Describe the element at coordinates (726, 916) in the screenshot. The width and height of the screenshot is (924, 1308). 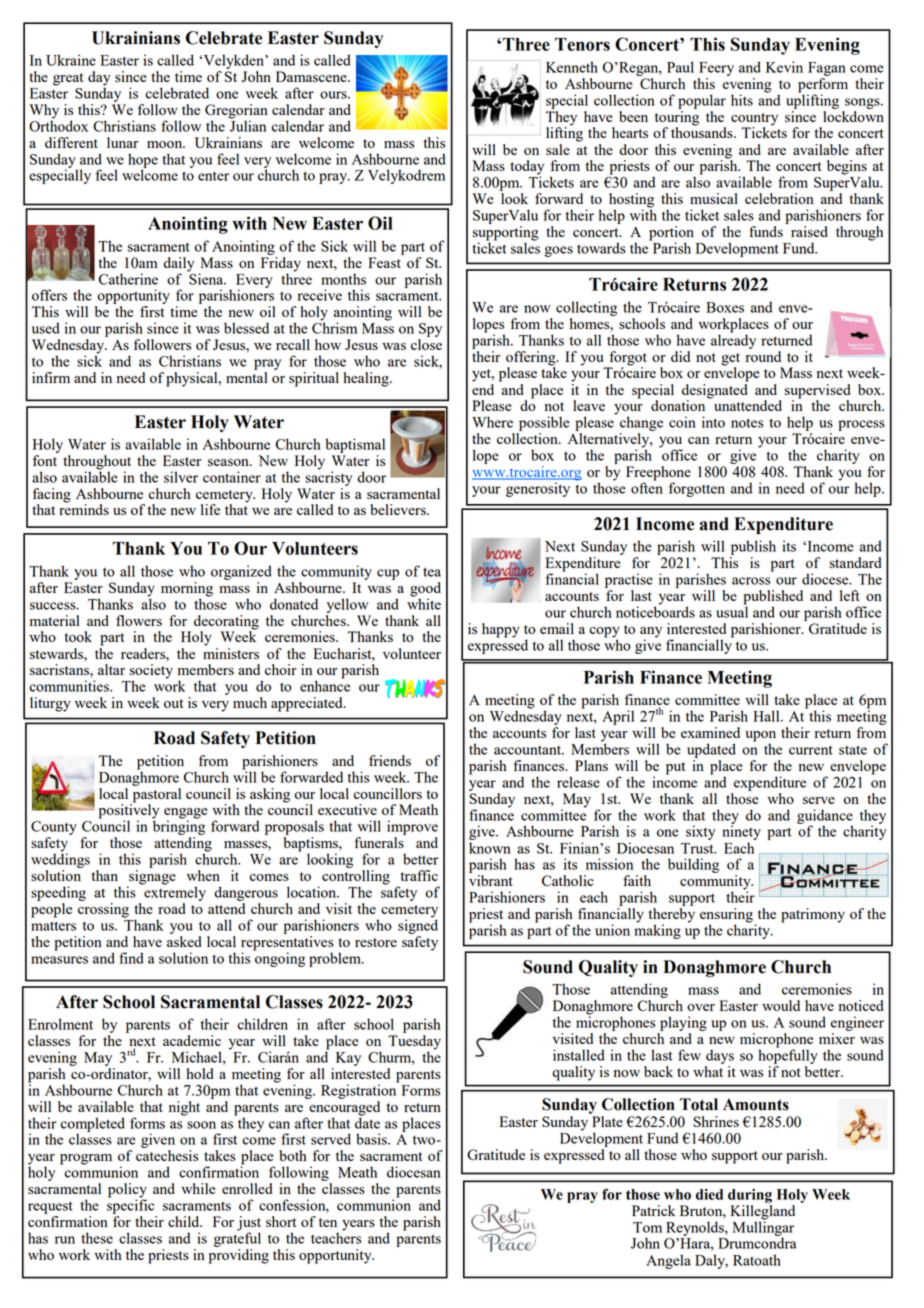
I see `ensuring` at that location.
